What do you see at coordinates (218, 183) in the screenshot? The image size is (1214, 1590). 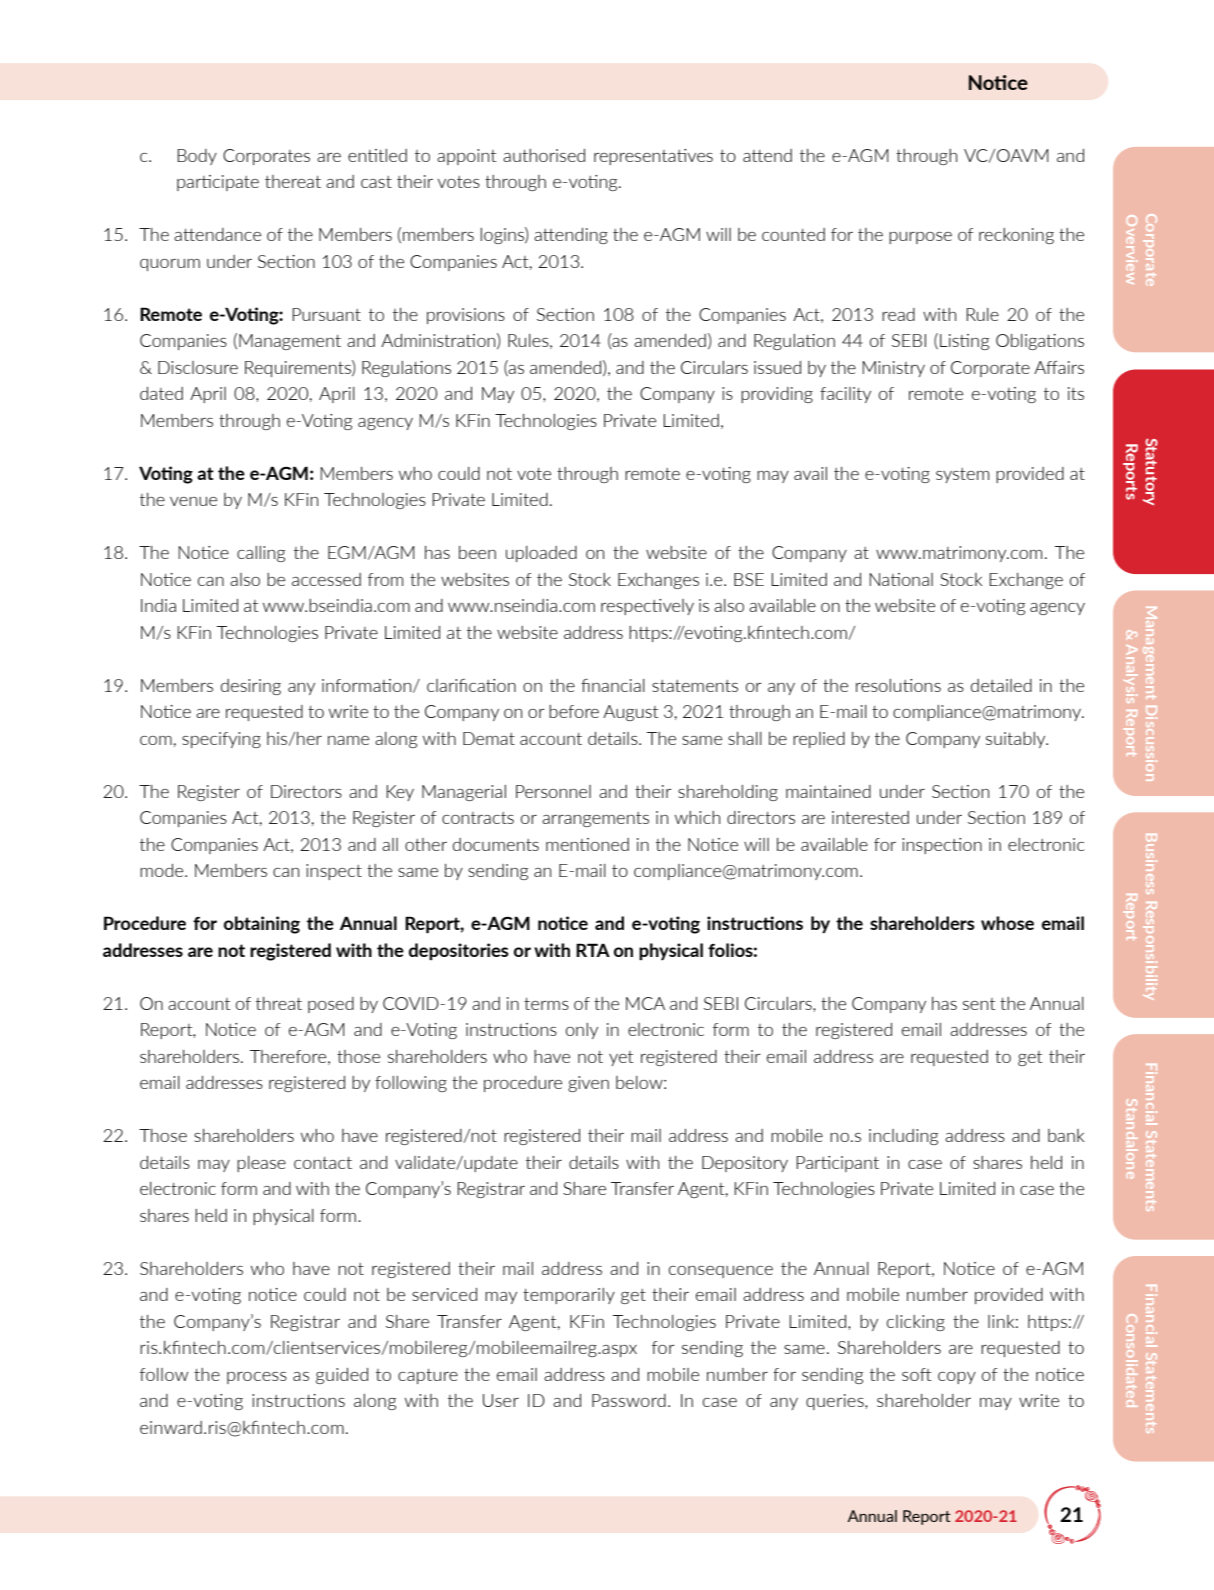 I see `participate` at bounding box center [218, 183].
